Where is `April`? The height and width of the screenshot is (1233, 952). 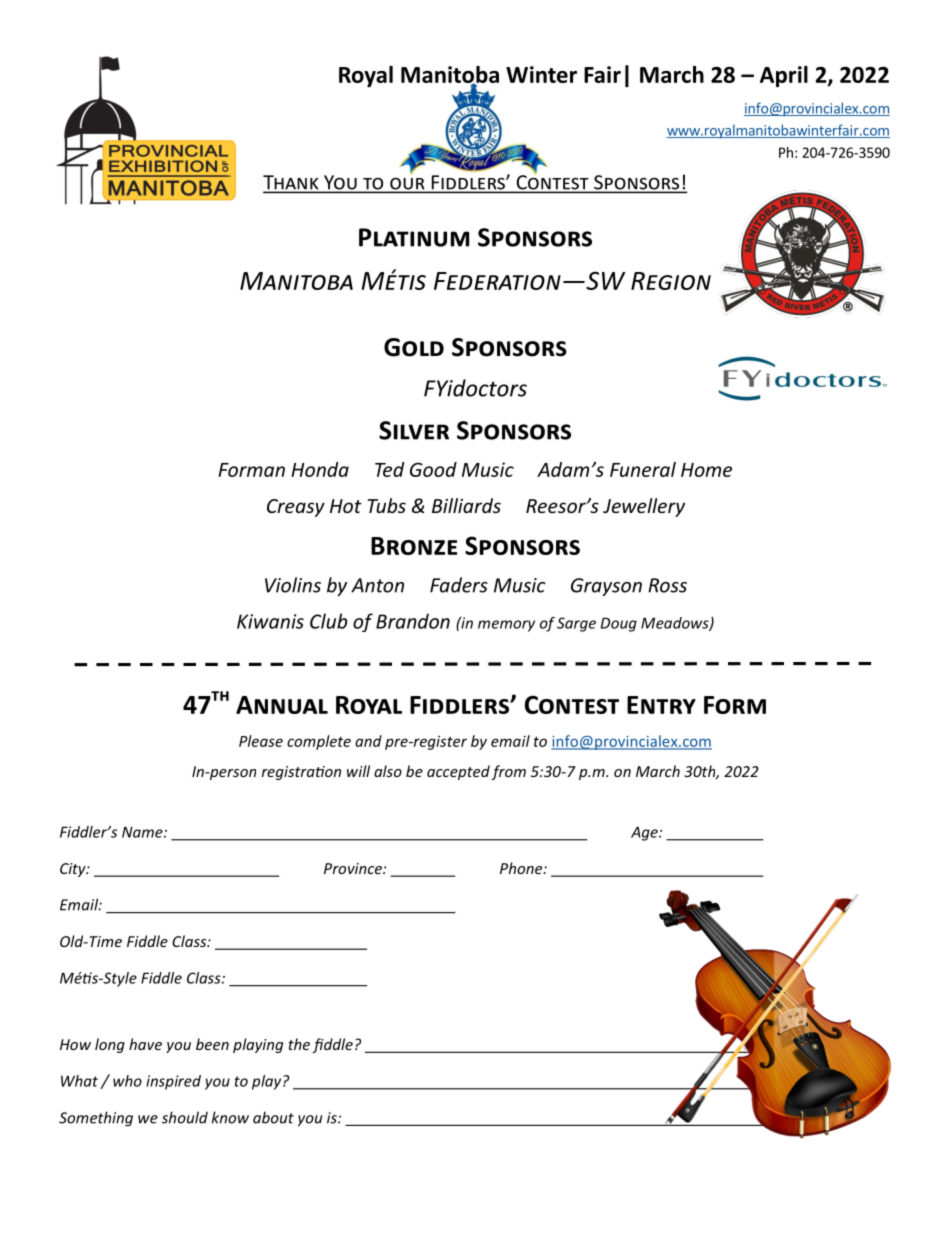
April is located at coordinates (784, 76).
